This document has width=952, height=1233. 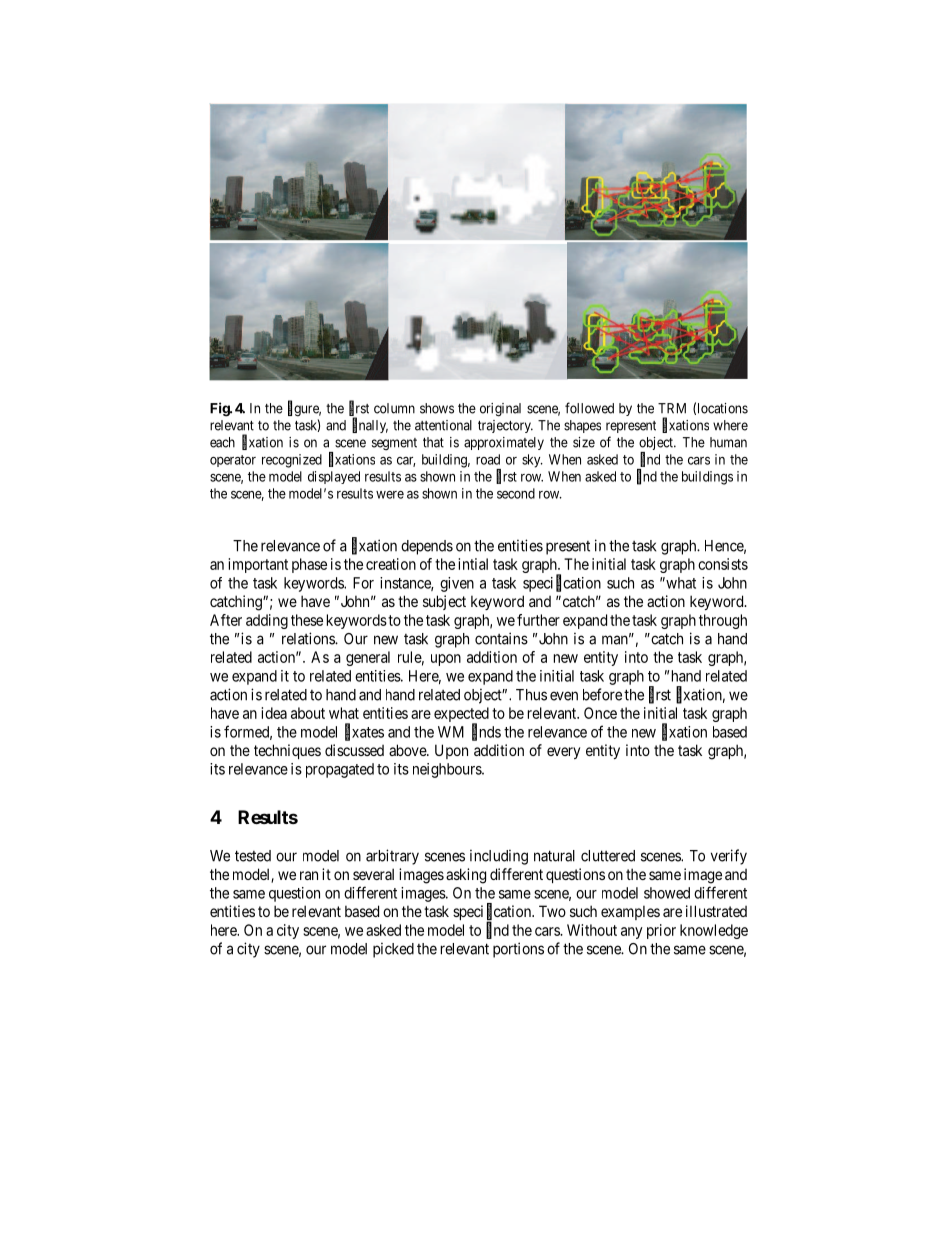 What do you see at coordinates (340, 770) in the document?
I see `propagated` at bounding box center [340, 770].
